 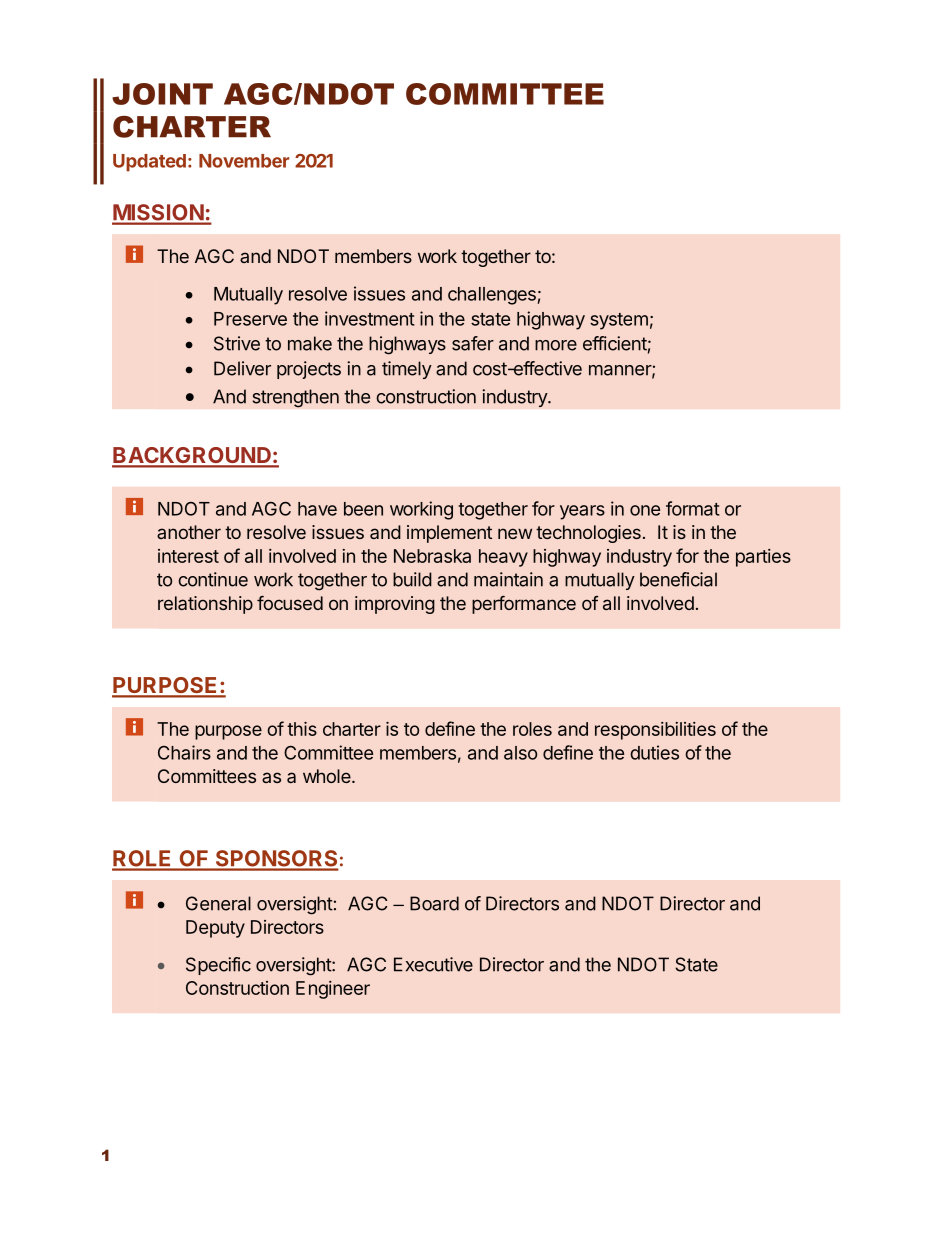 What do you see at coordinates (433, 964) in the screenshot?
I see `Executive` at bounding box center [433, 964].
